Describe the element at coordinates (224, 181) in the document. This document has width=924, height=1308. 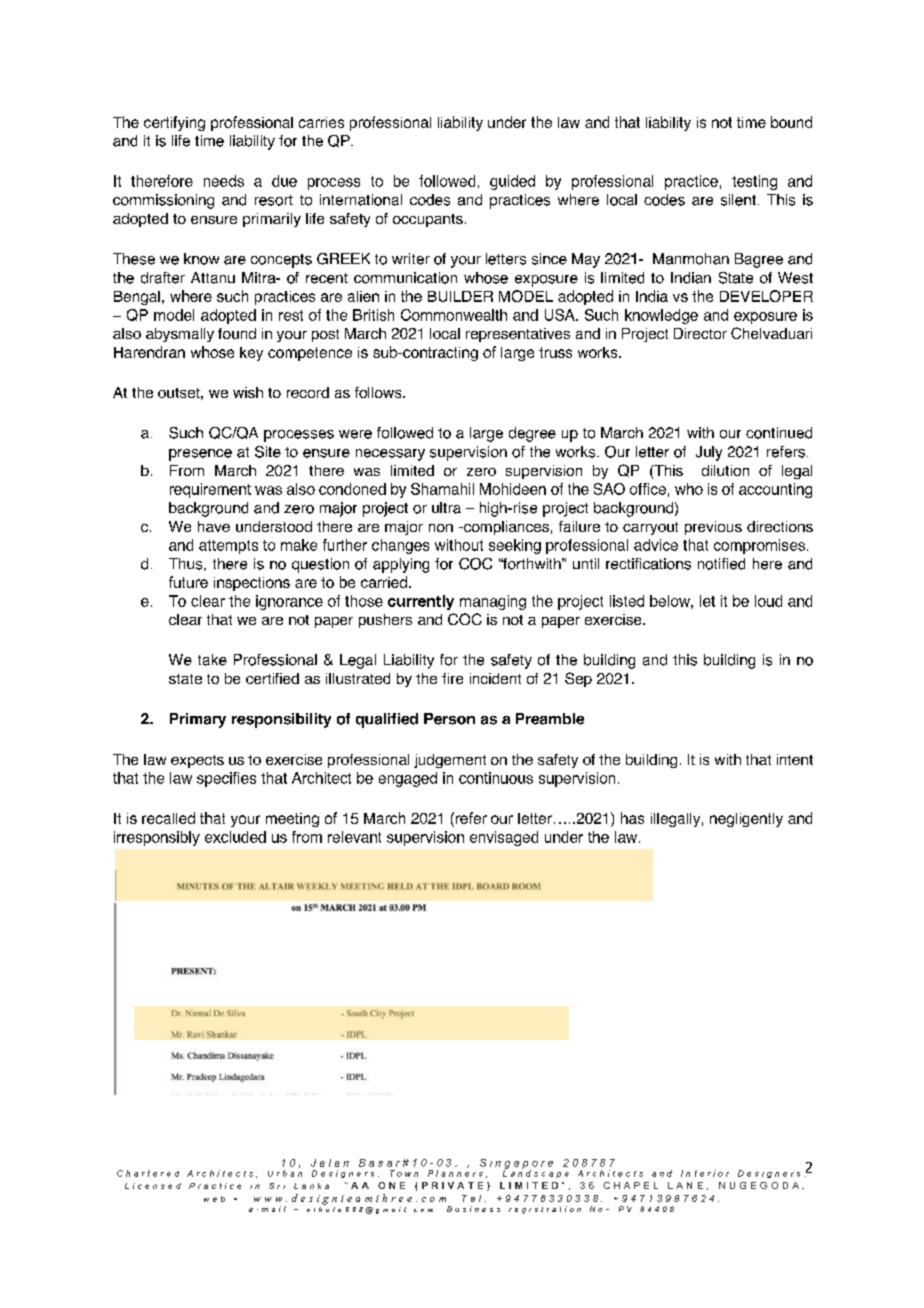
I see `needs` at that location.
